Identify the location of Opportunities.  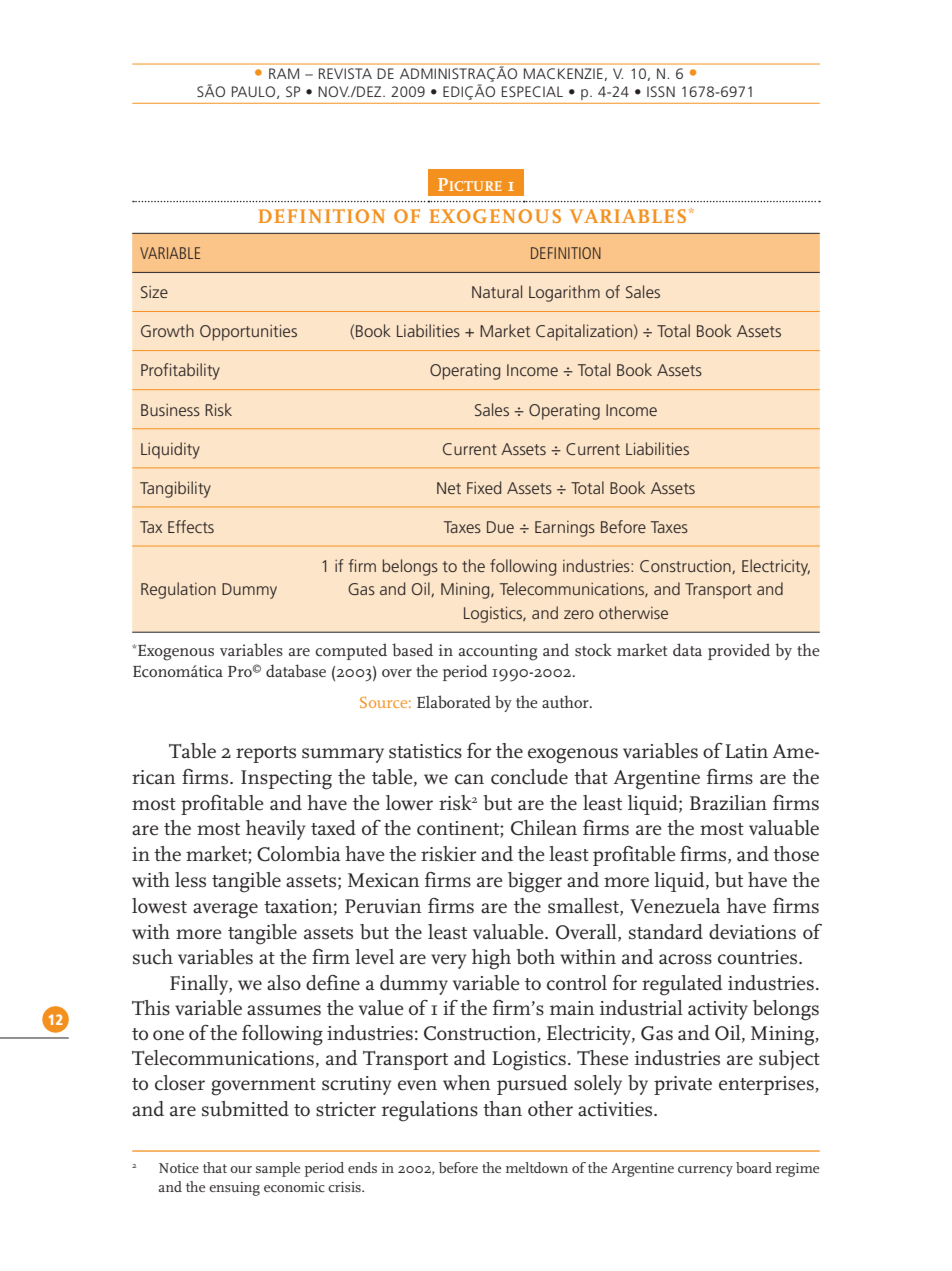
(248, 333).
